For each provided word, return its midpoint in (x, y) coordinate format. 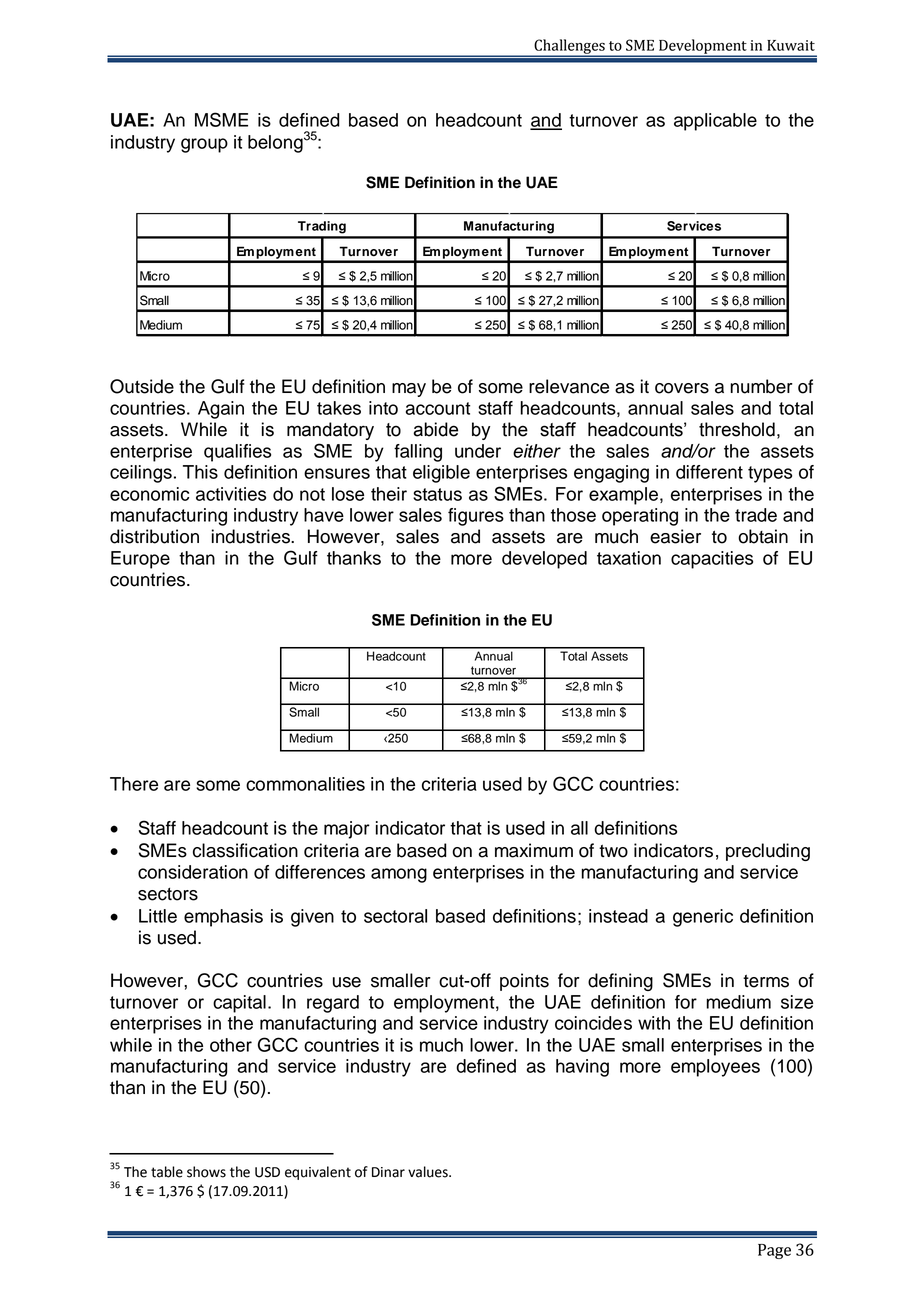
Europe (140, 560)
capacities (712, 560)
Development (703, 47)
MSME (221, 119)
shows (206, 1172)
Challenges (569, 48)
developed (544, 560)
